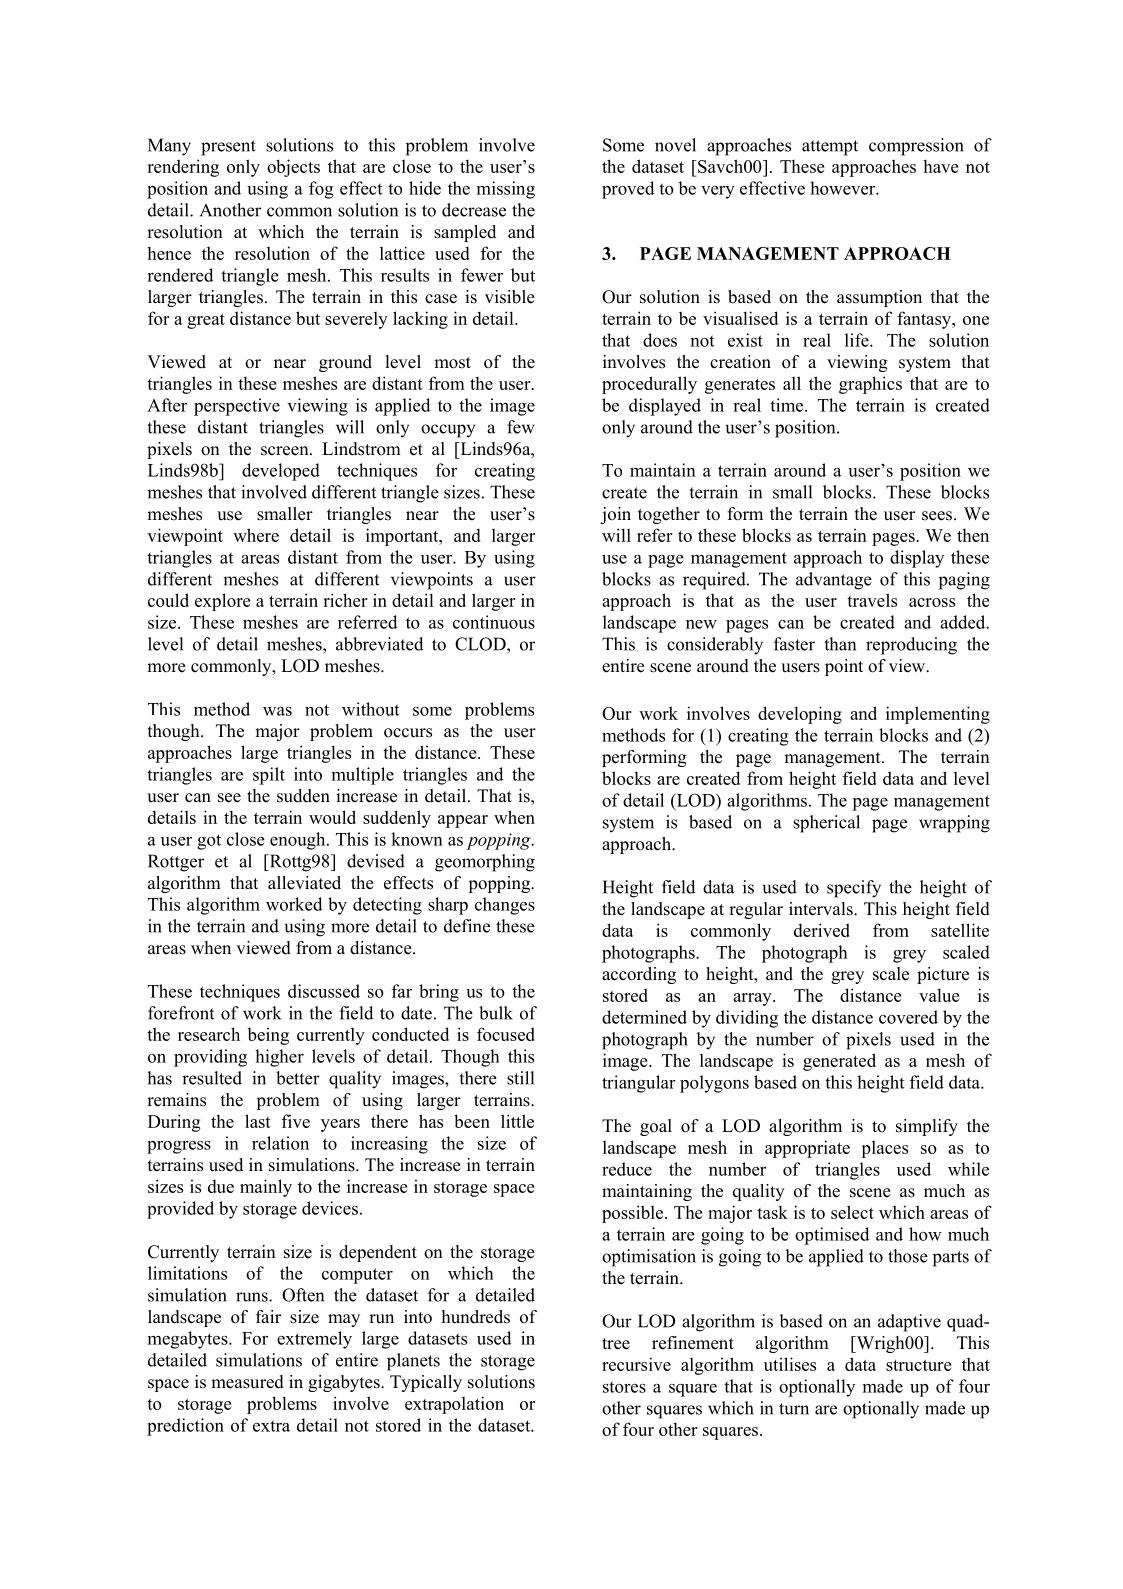 This page has height=1589, width=1123. I want to click on spherical, so click(826, 824).
